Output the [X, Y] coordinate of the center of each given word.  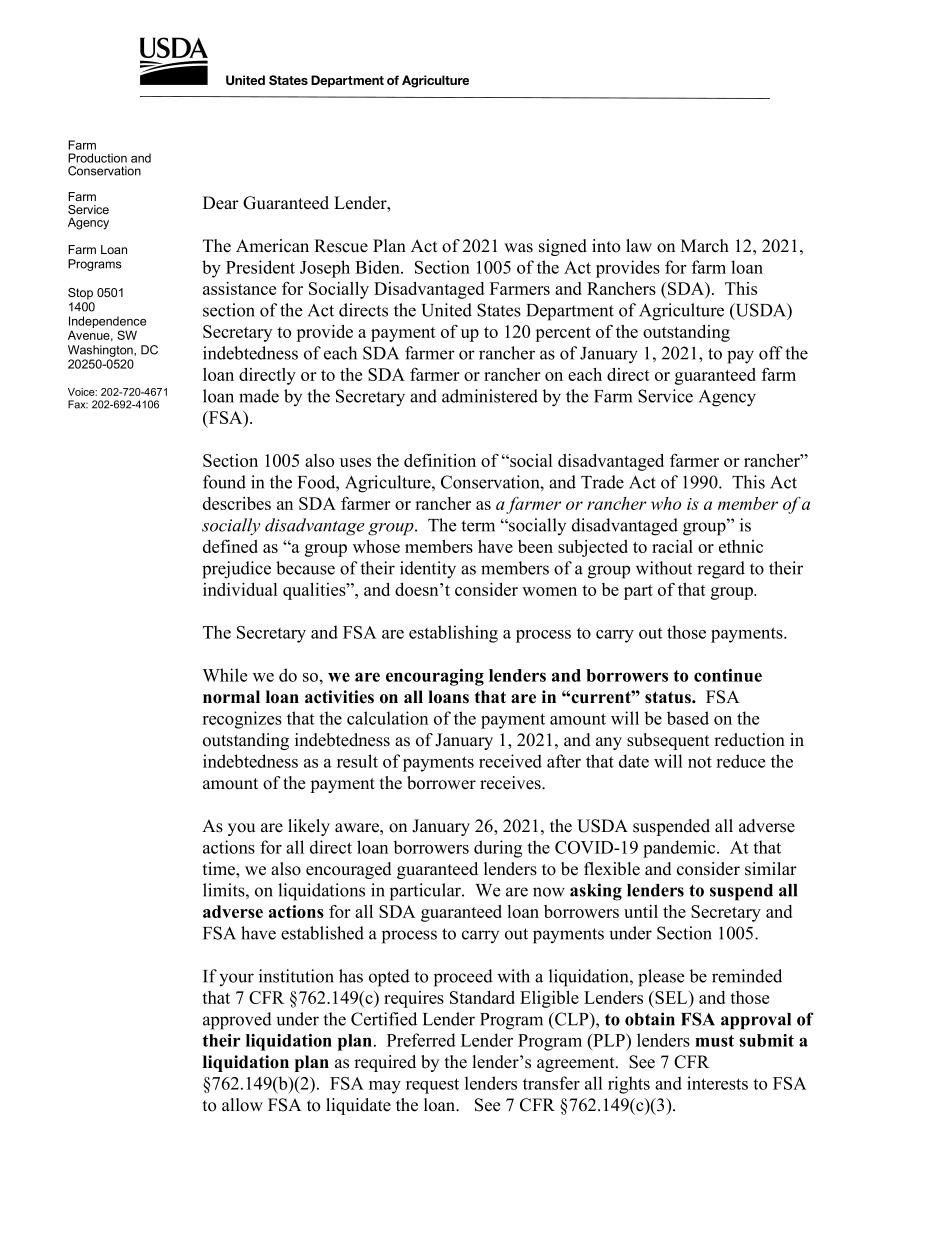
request [432, 1086]
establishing [453, 634]
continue [728, 675]
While [225, 675]
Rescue [341, 246]
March [705, 246]
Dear [221, 203]
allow [242, 1105]
